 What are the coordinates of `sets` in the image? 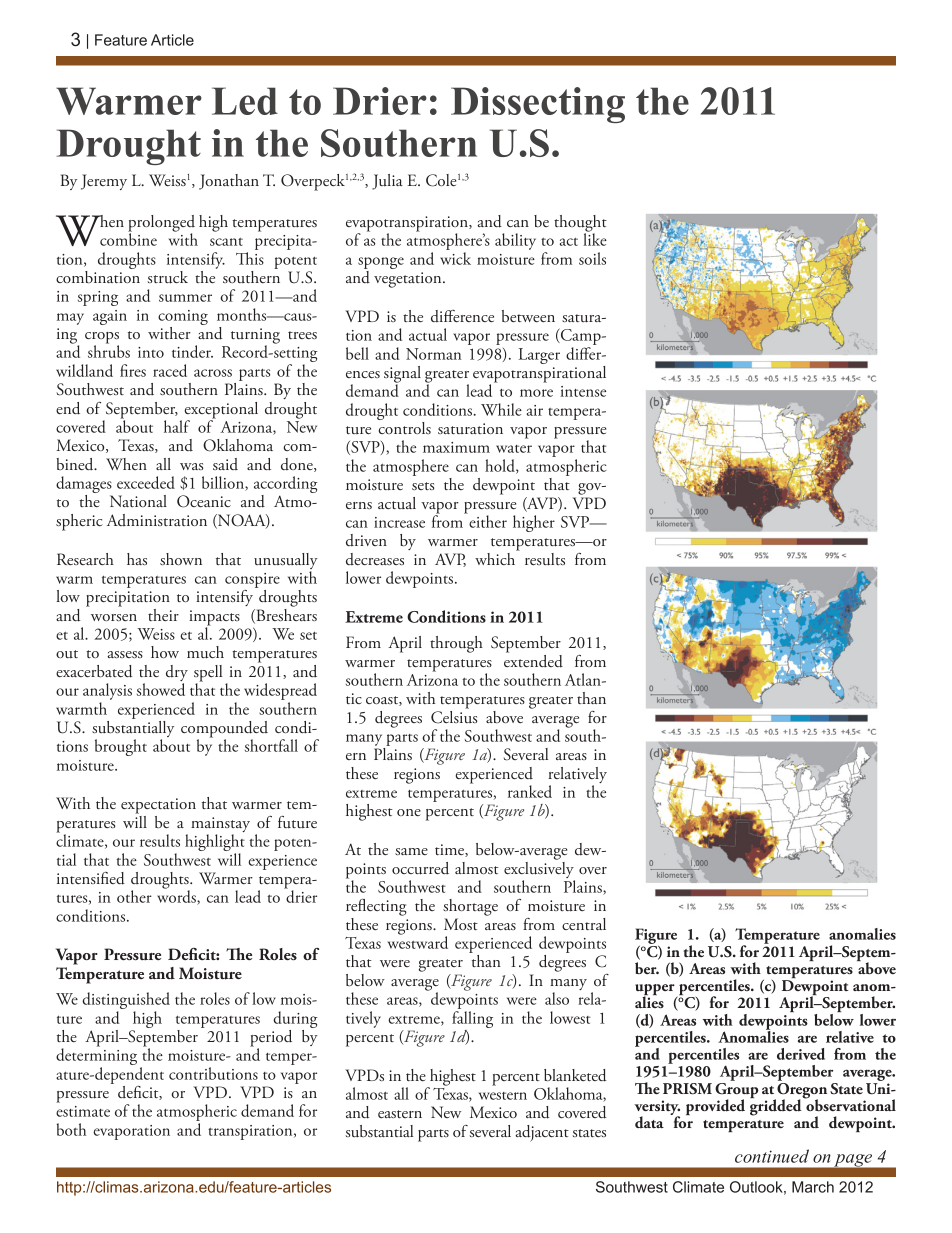 It's located at (423, 486).
